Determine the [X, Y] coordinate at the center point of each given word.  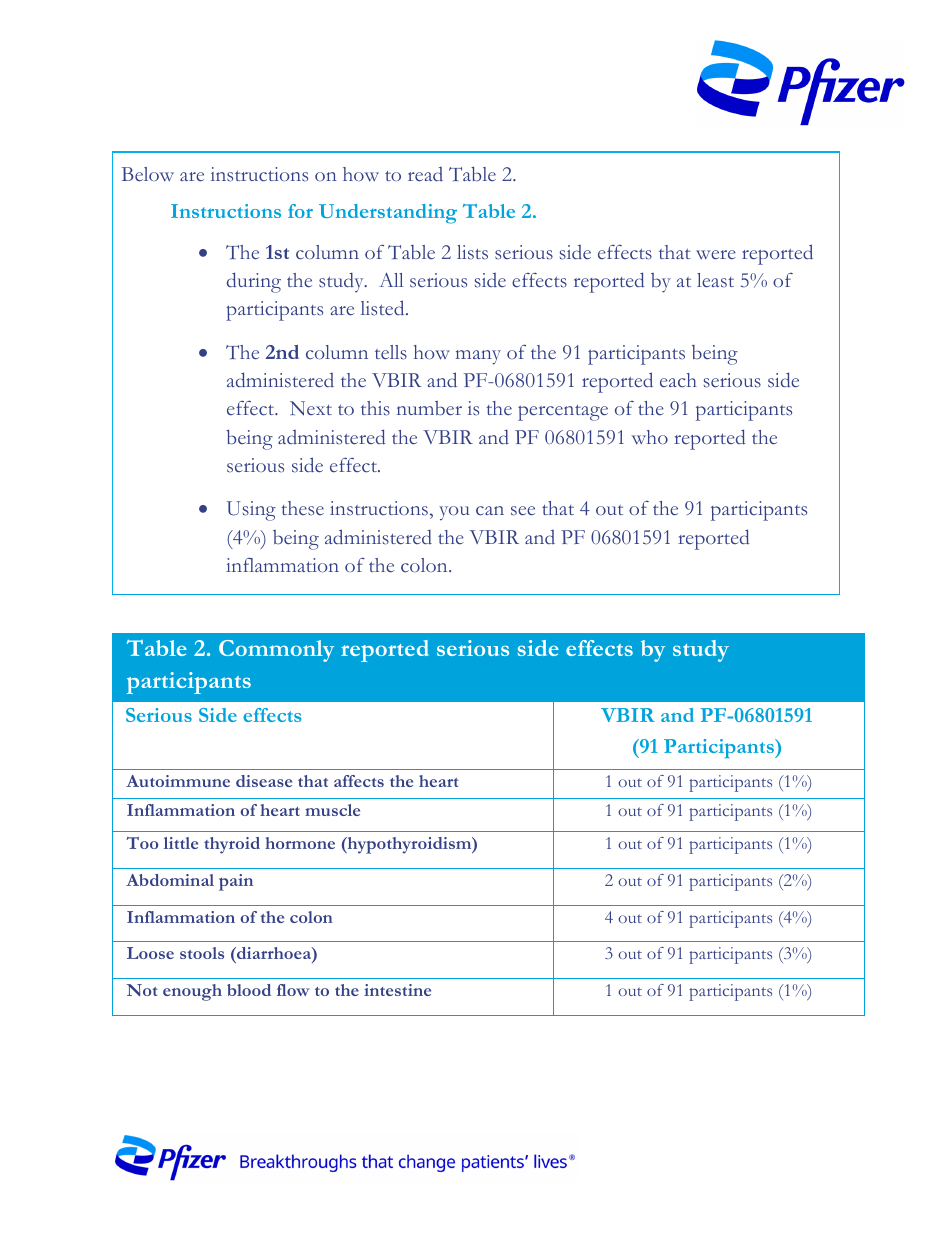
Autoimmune [178, 781]
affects [359, 781]
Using [251, 511]
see [523, 511]
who [649, 437]
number [429, 408]
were [716, 254]
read [425, 174]
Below [147, 174]
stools [202, 953]
